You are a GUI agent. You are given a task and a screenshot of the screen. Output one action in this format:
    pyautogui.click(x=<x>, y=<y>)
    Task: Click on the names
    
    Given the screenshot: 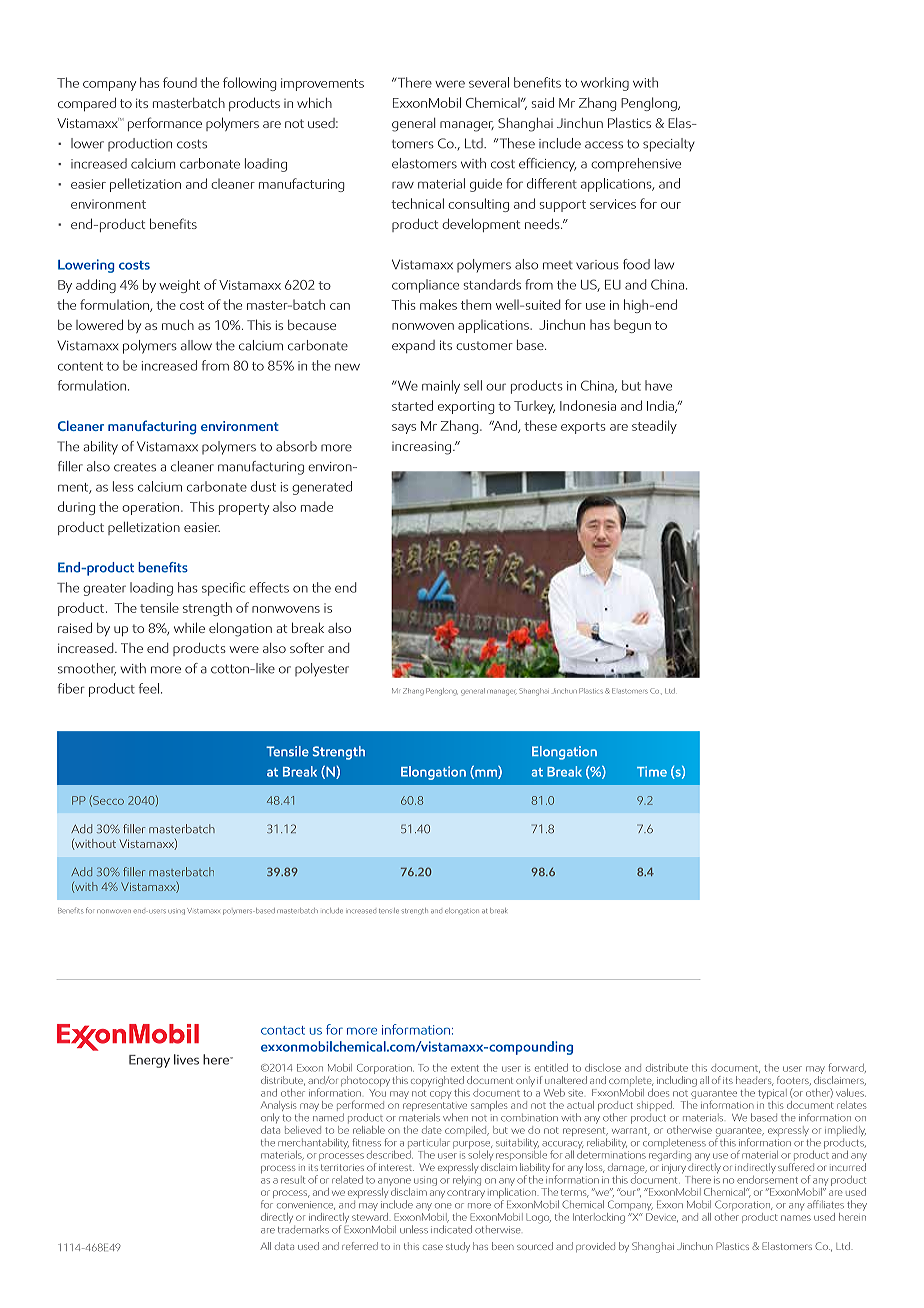 What is the action you would take?
    pyautogui.click(x=796, y=1218)
